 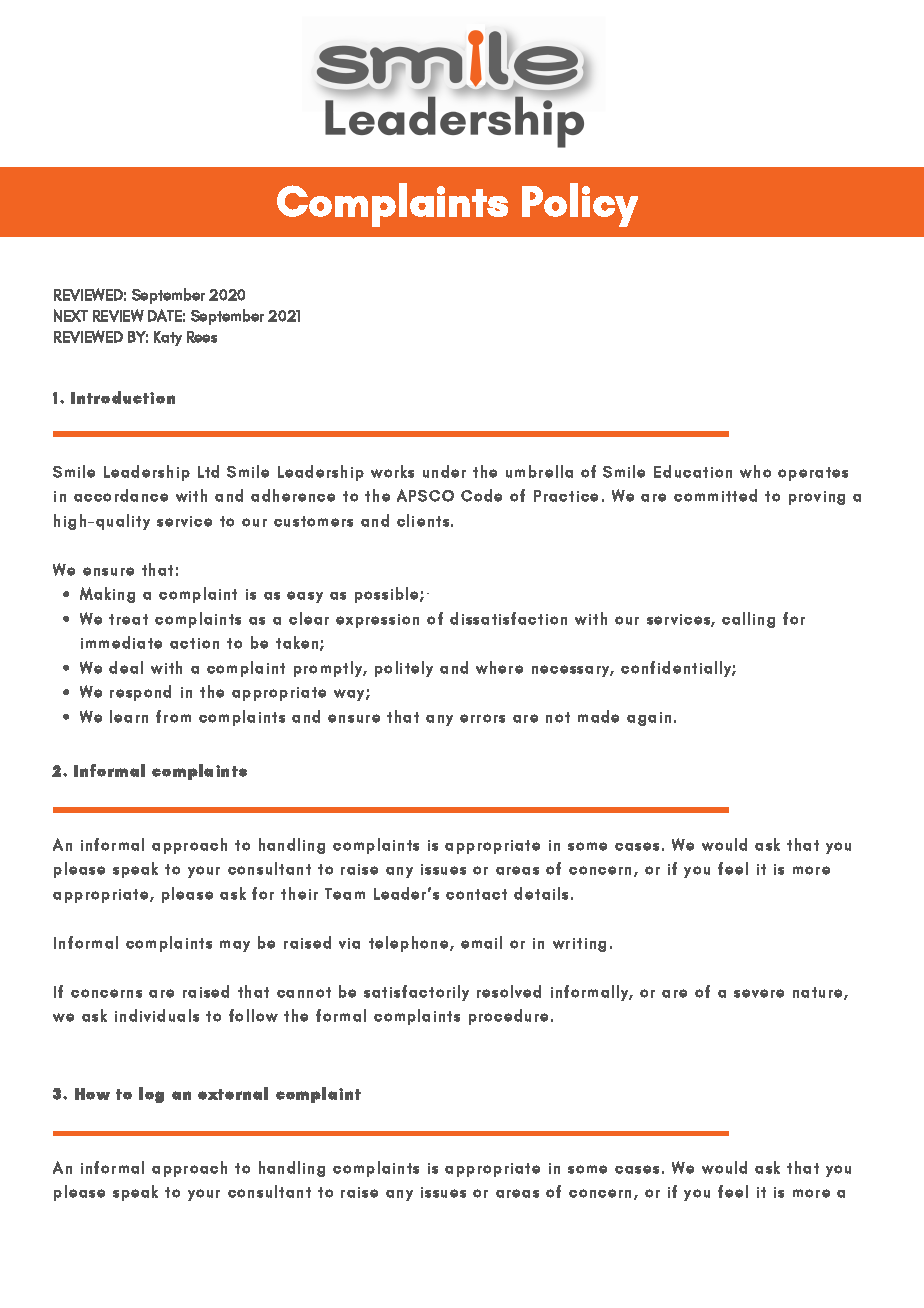 What do you see at coordinates (580, 205) in the screenshot?
I see `Policy` at bounding box center [580, 205].
